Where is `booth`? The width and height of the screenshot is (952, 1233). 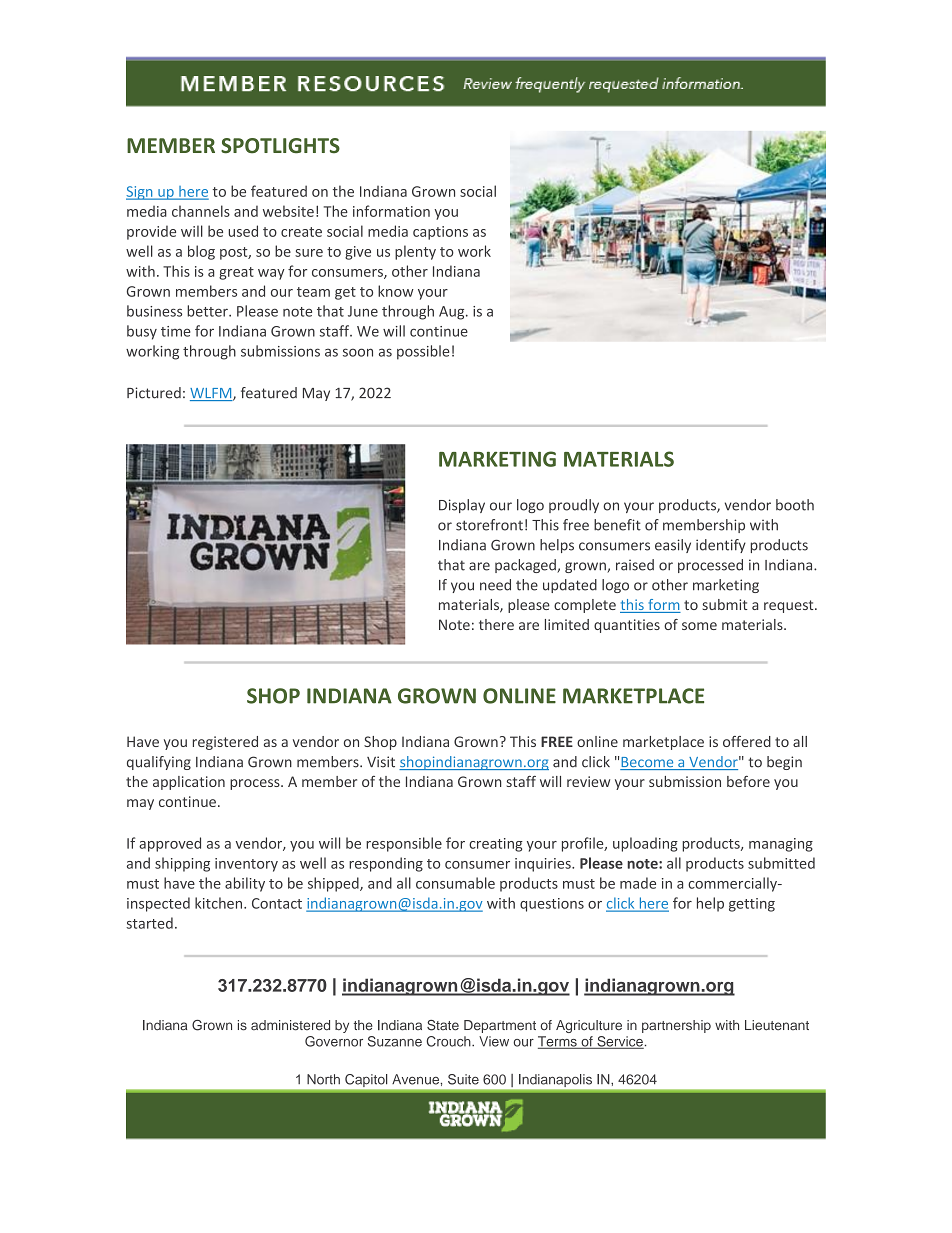 booth is located at coordinates (795, 505).
